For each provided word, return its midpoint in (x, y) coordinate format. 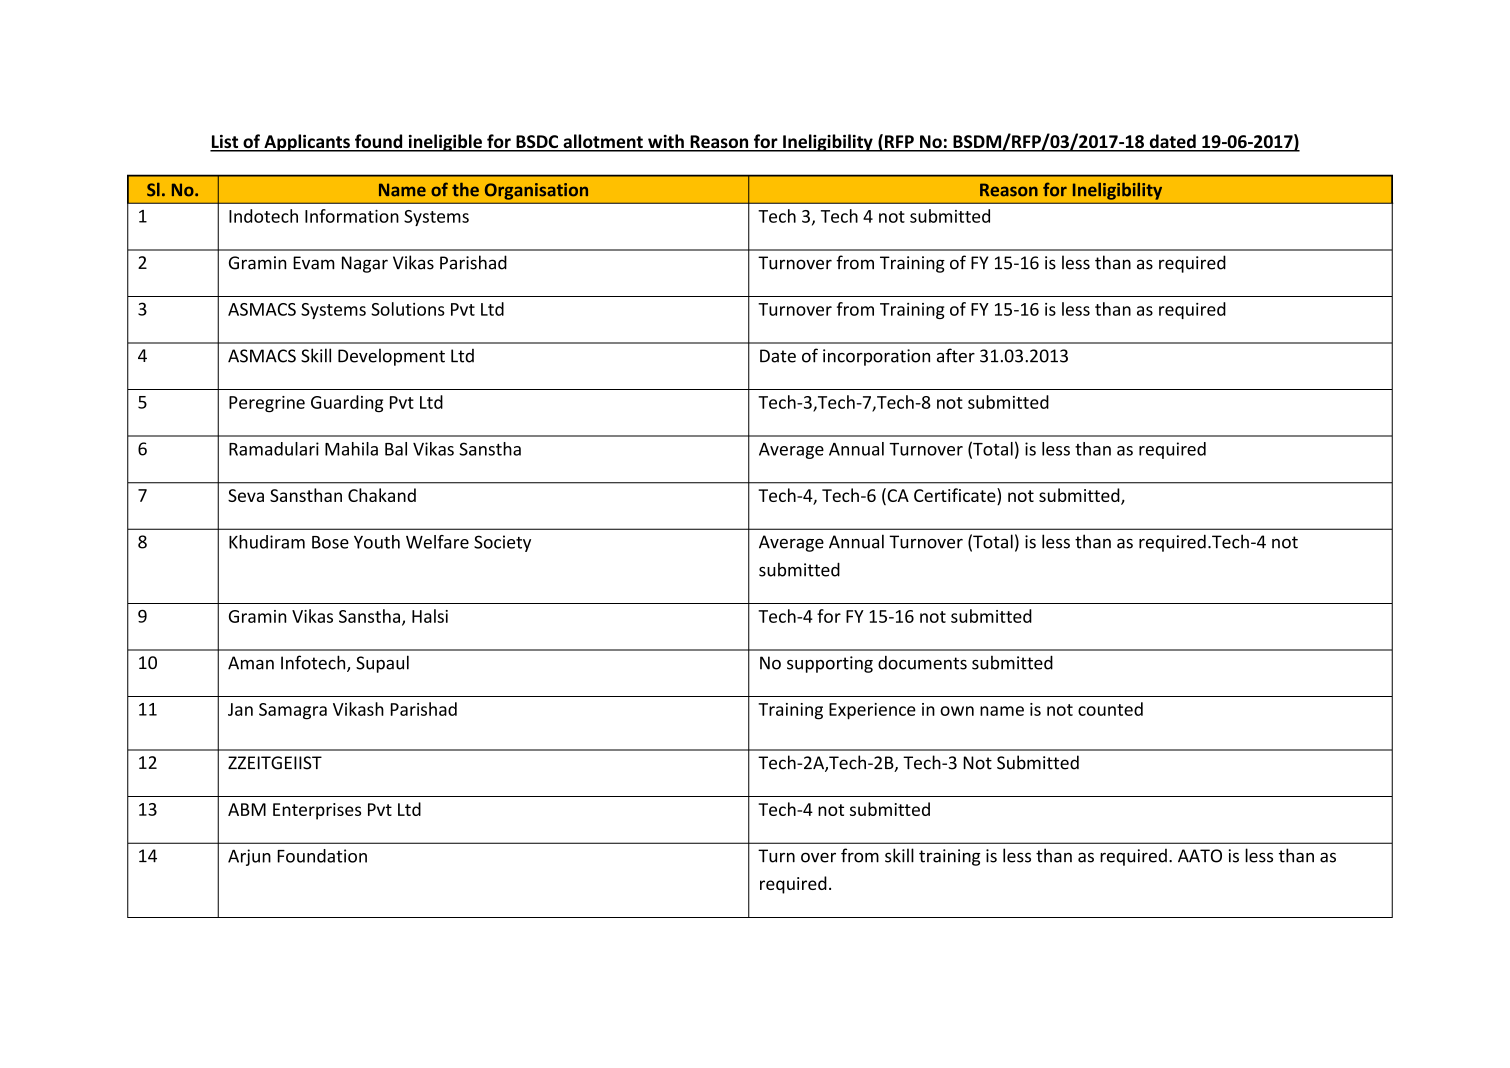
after (956, 355)
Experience (872, 711)
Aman (251, 663)
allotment (603, 142)
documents (922, 663)
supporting (830, 664)
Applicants (307, 143)
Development (391, 357)
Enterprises (317, 811)
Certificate (956, 496)
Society (502, 543)
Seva (246, 495)
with (666, 142)
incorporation (876, 357)
